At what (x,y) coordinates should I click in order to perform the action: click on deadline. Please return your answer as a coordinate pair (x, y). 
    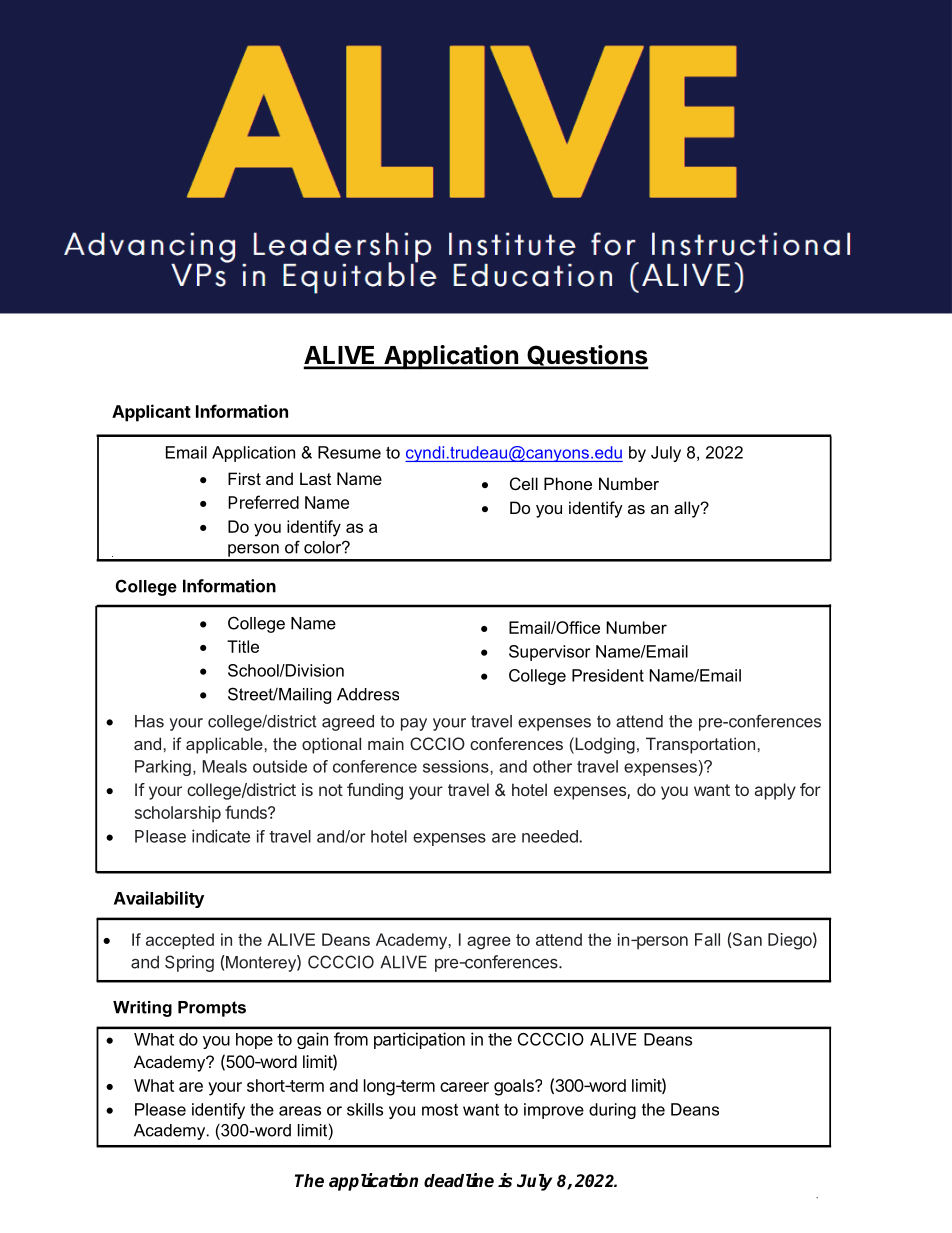
    Looking at the image, I should click on (459, 1180).
